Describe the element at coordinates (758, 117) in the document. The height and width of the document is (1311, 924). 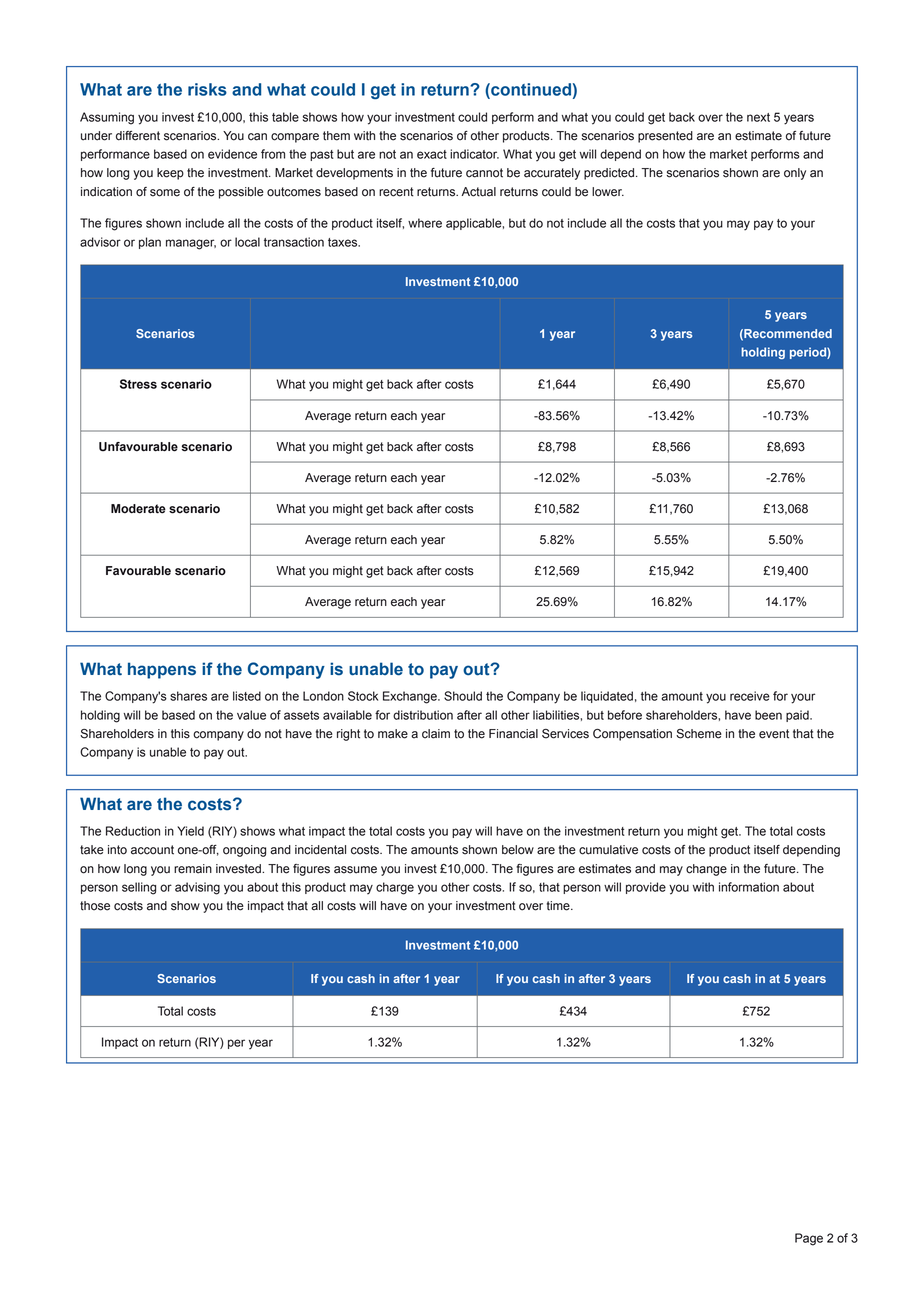
I see `next` at that location.
